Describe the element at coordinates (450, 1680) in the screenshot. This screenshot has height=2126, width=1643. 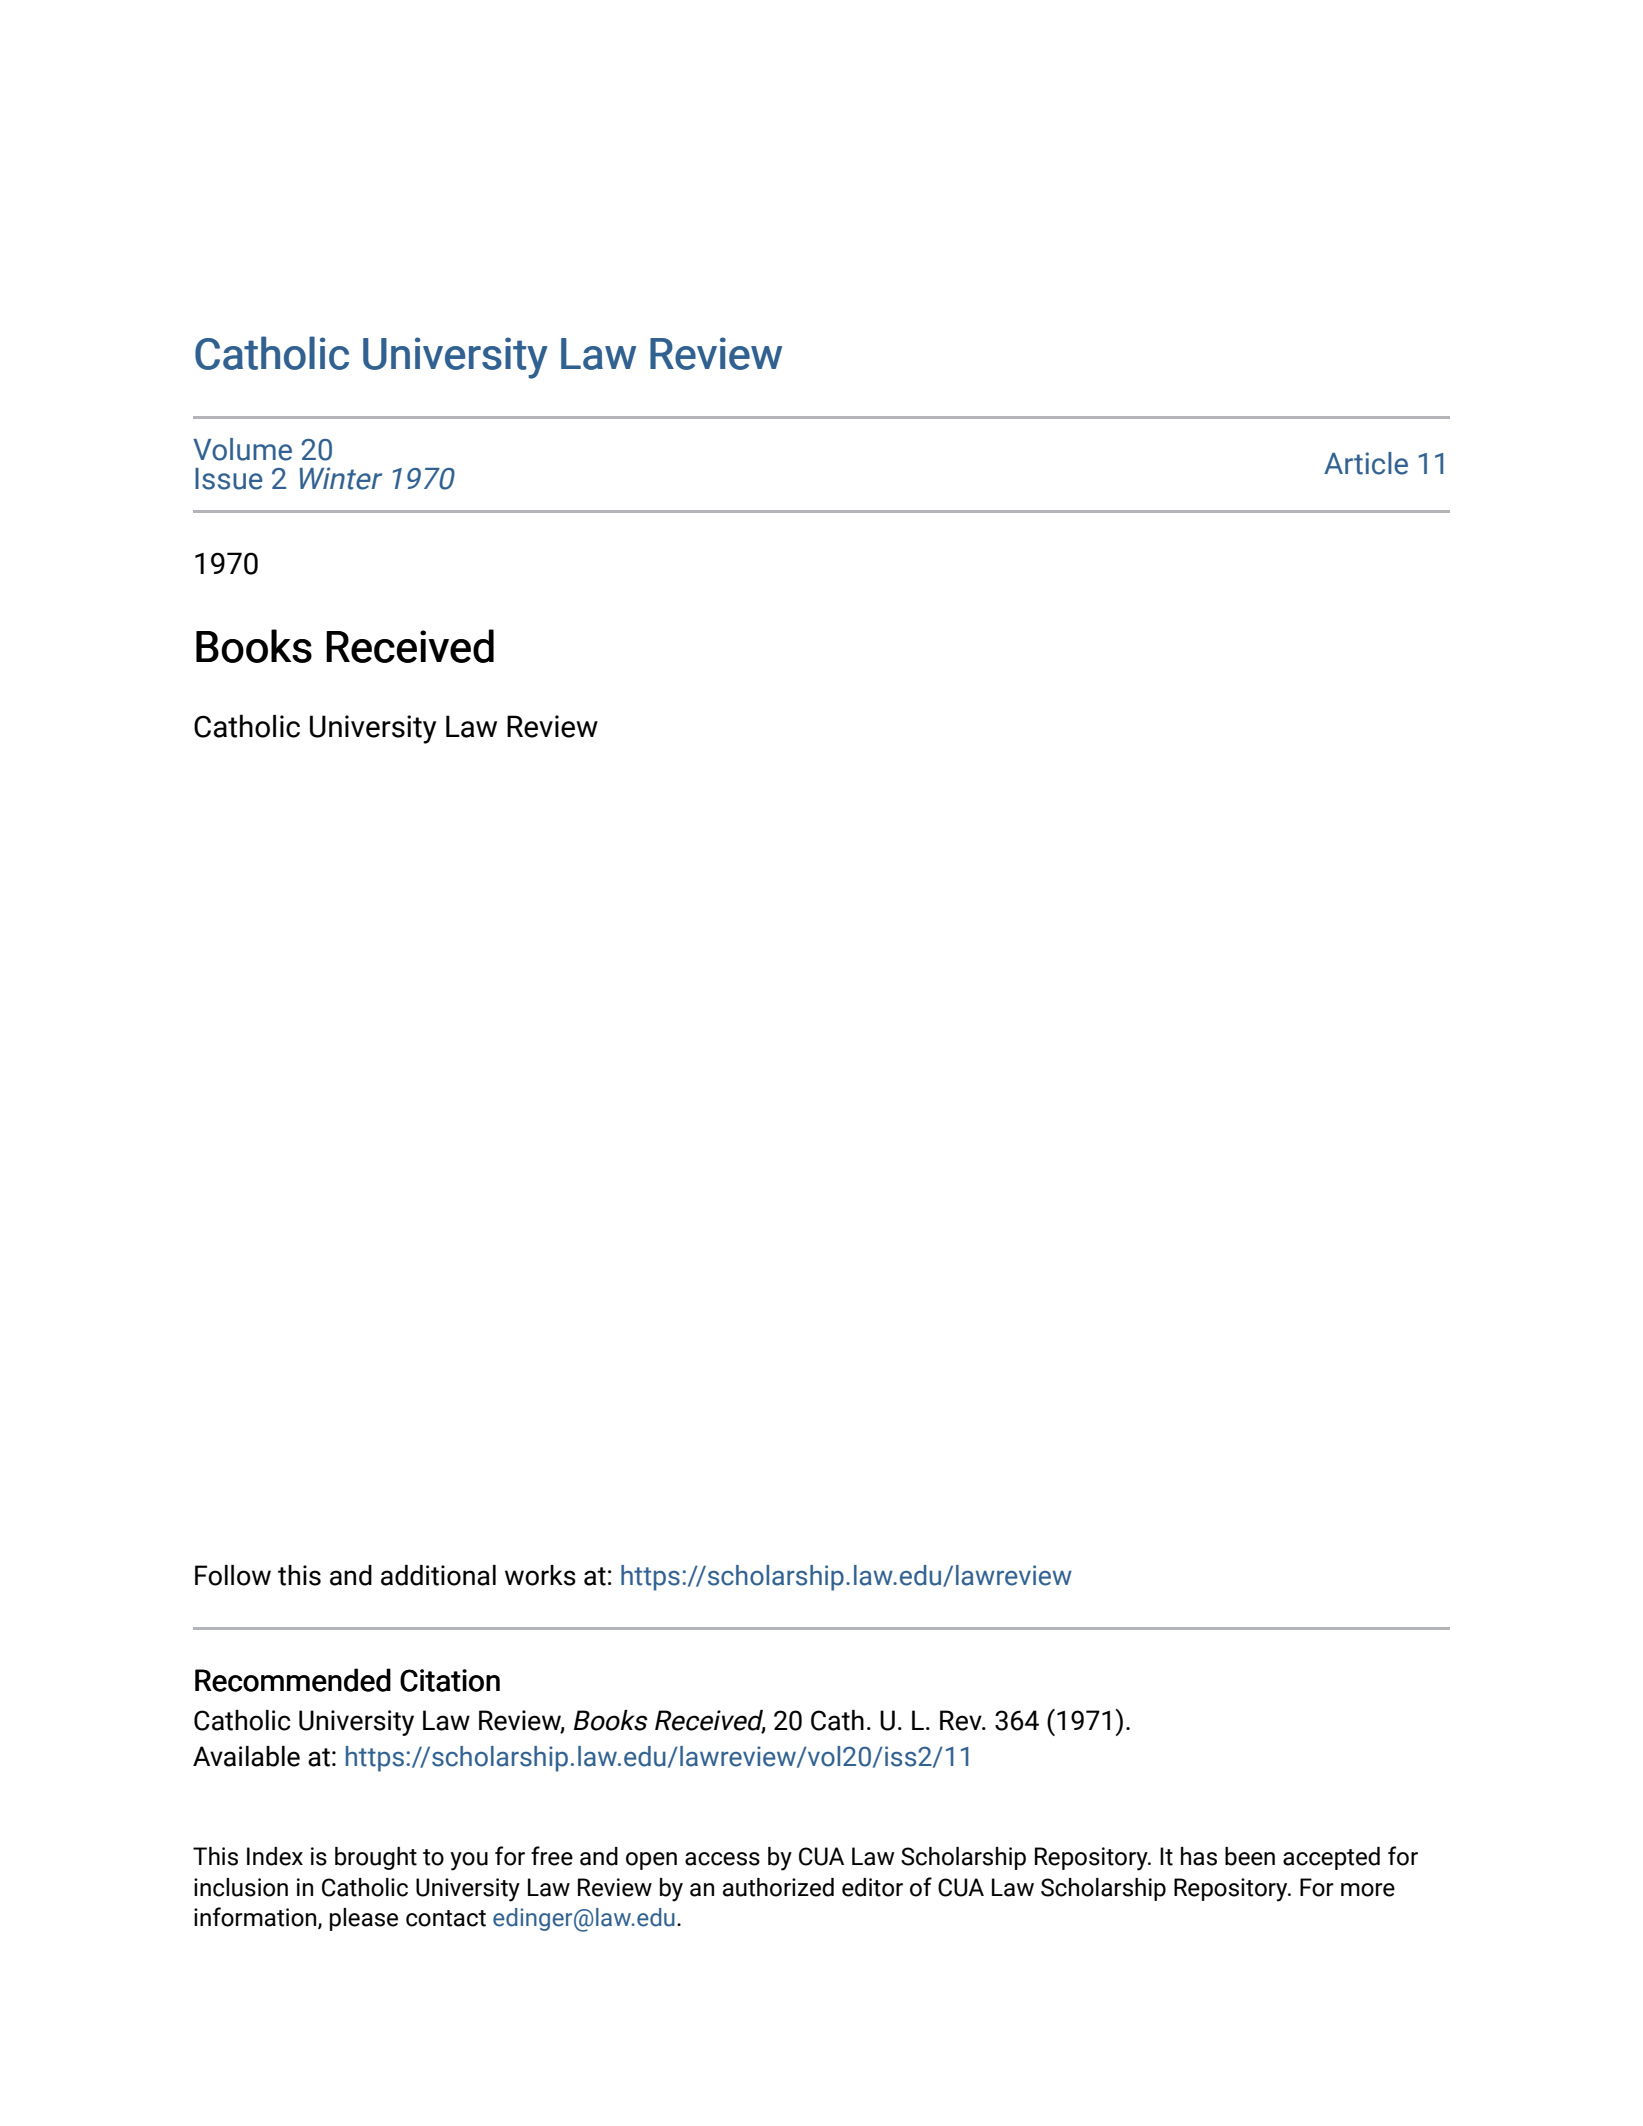
I see `Citation` at that location.
